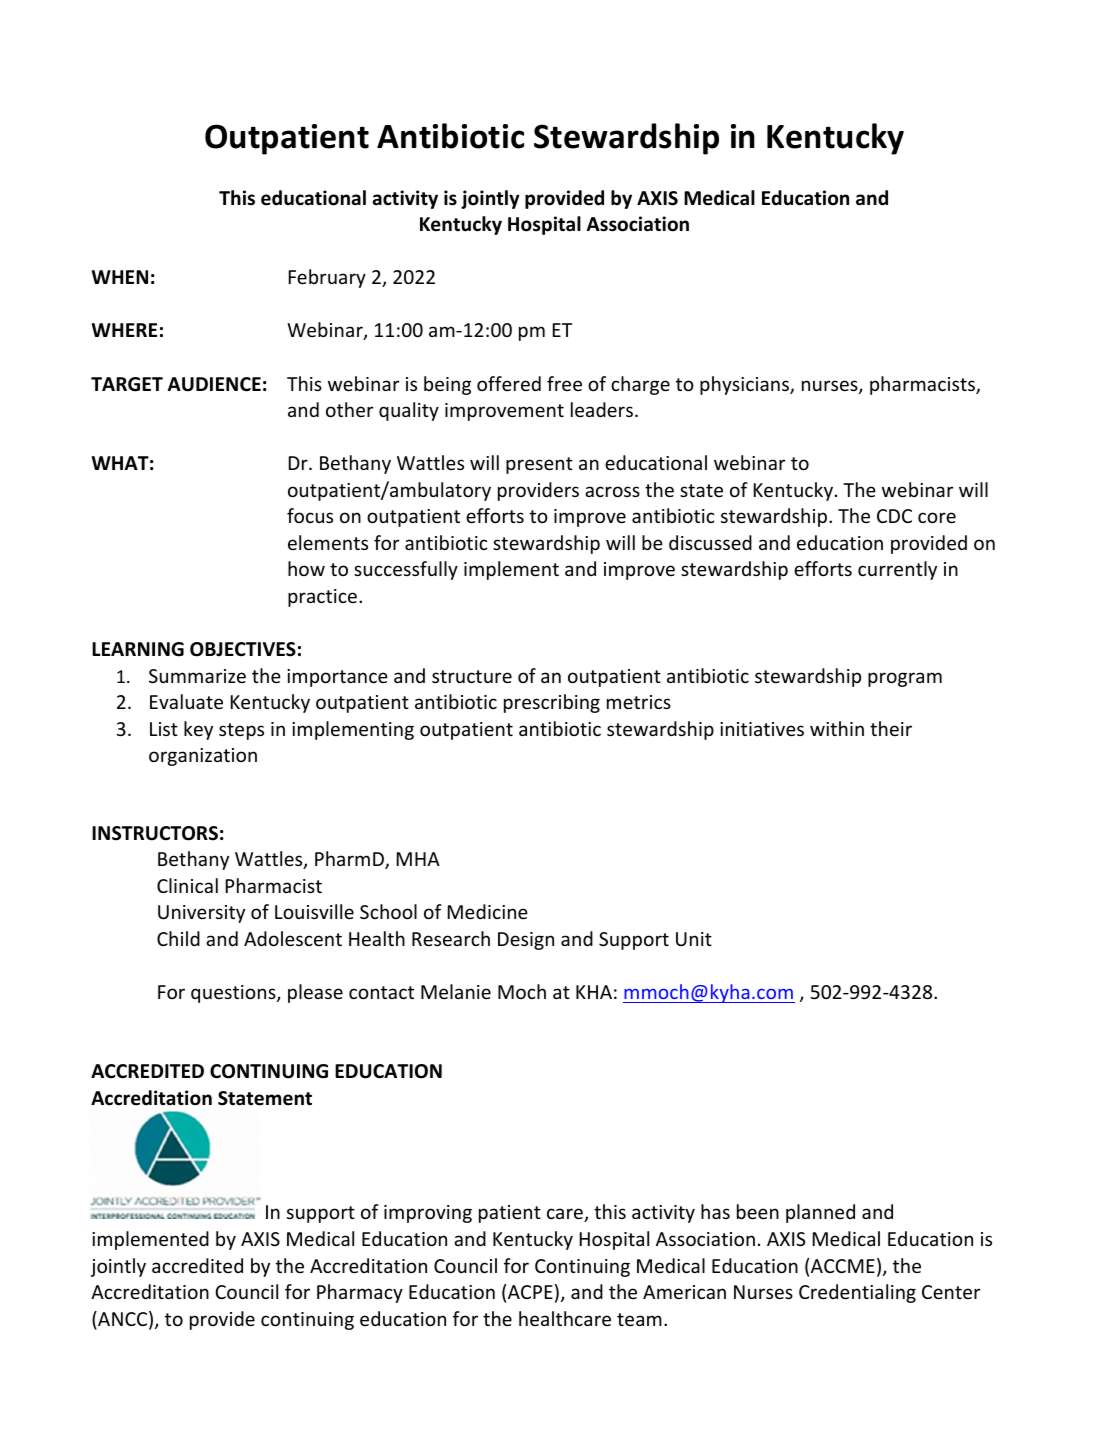  I want to click on within, so click(837, 728).
